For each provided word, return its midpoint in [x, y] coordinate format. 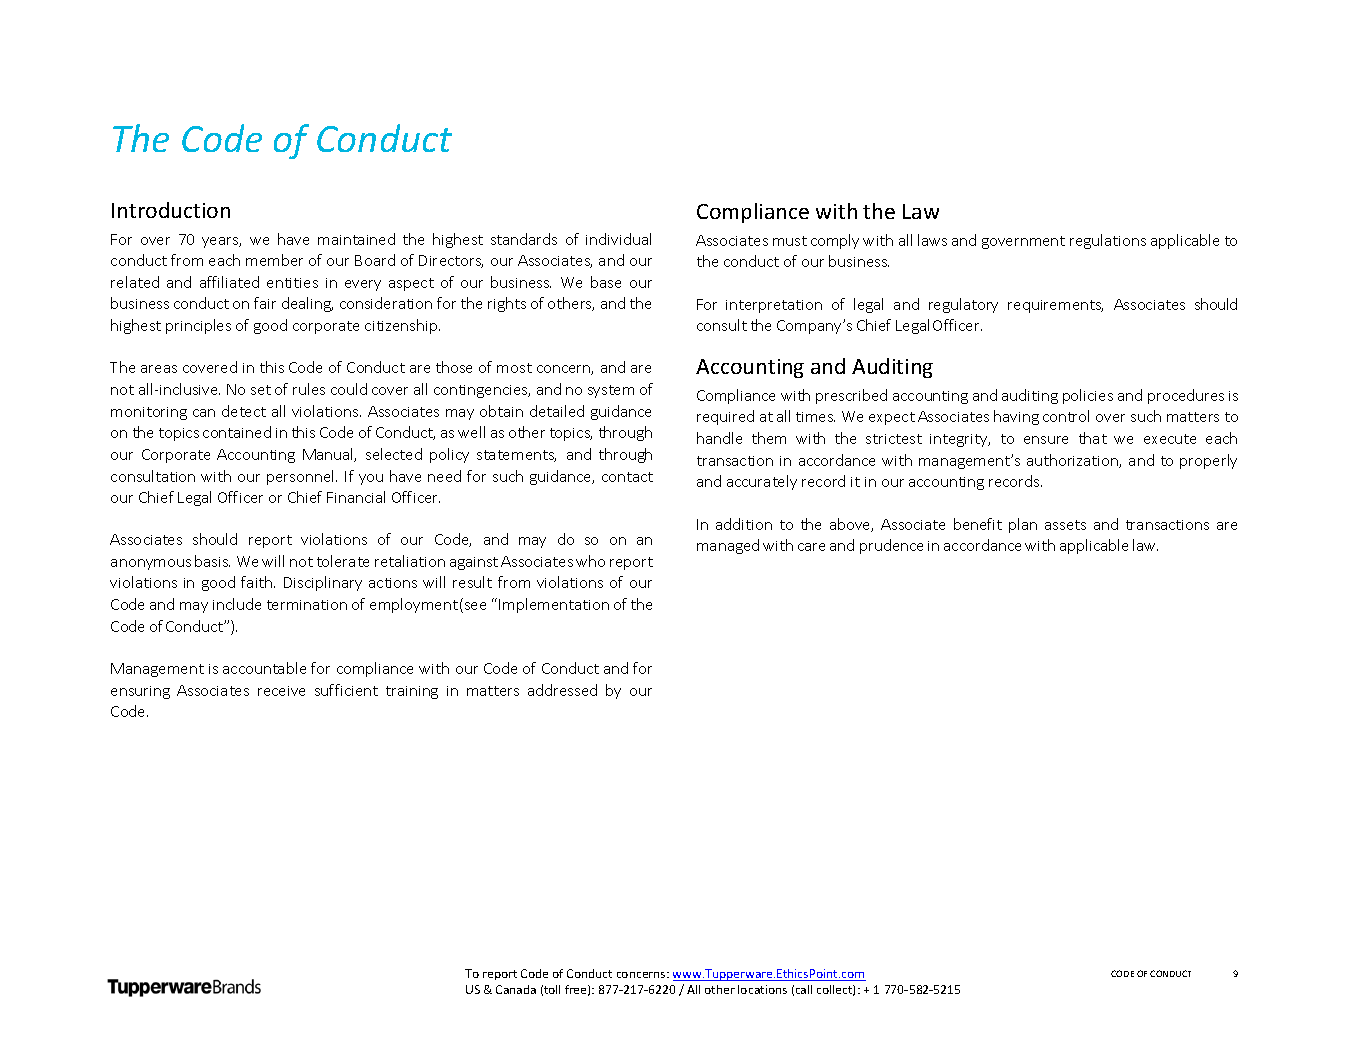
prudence [891, 546]
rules [309, 389]
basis [212, 561]
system [611, 391]
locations [762, 989]
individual [618, 239]
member [274, 260]
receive [281, 691]
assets [1065, 525]
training [412, 692]
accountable [264, 668]
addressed [562, 690]
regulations [1108, 241]
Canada [516, 989]
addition [744, 524]
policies [1088, 396]
